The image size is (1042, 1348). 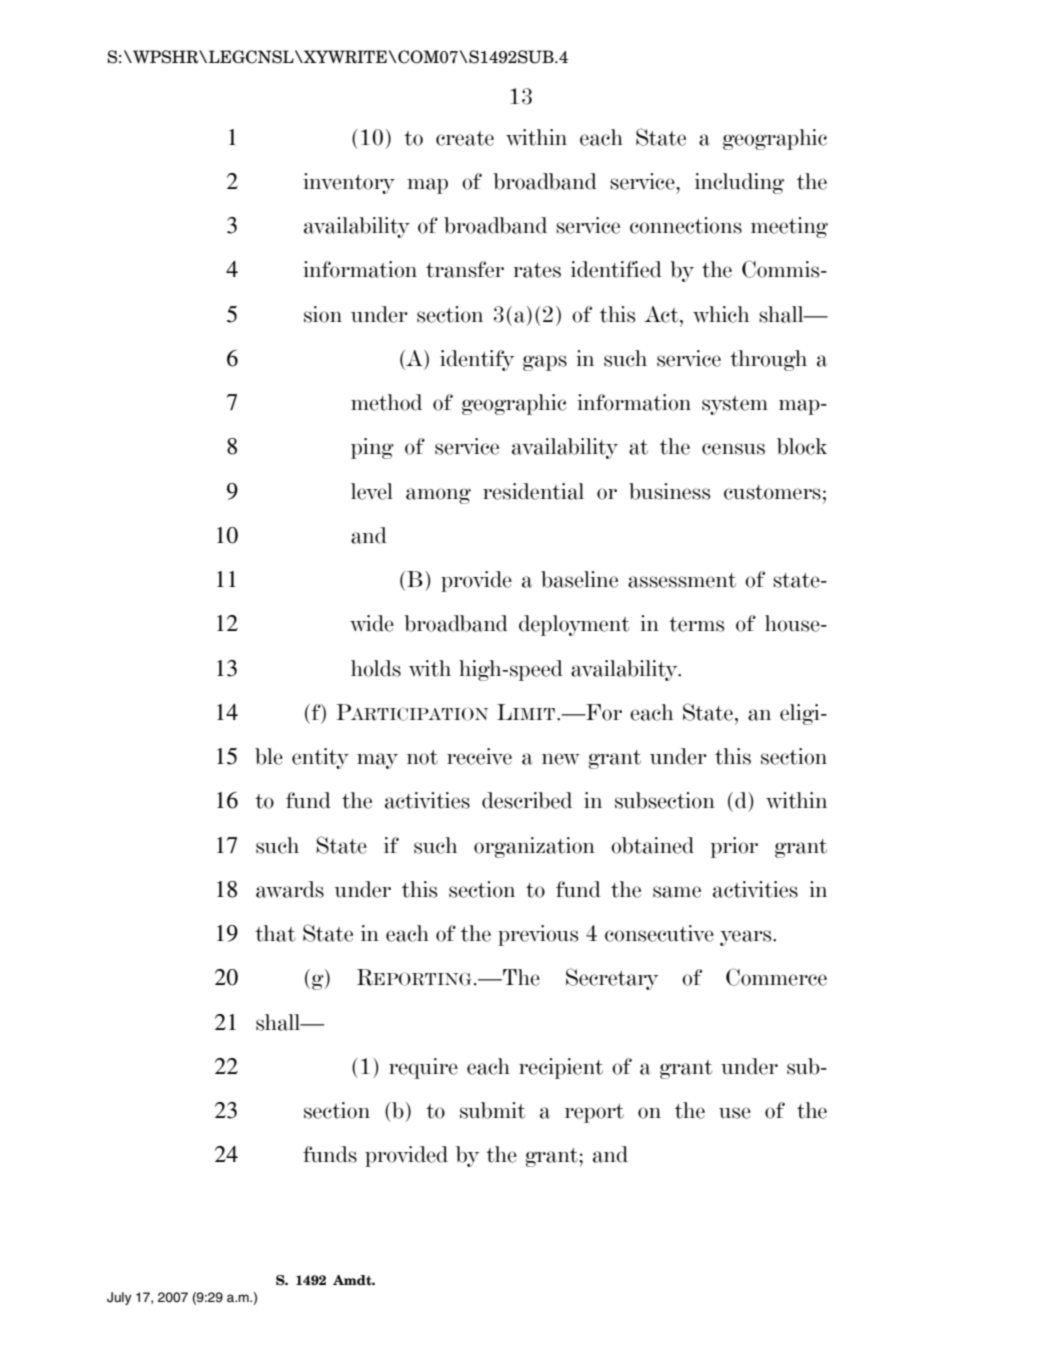 I want to click on submit, so click(x=492, y=1110).
